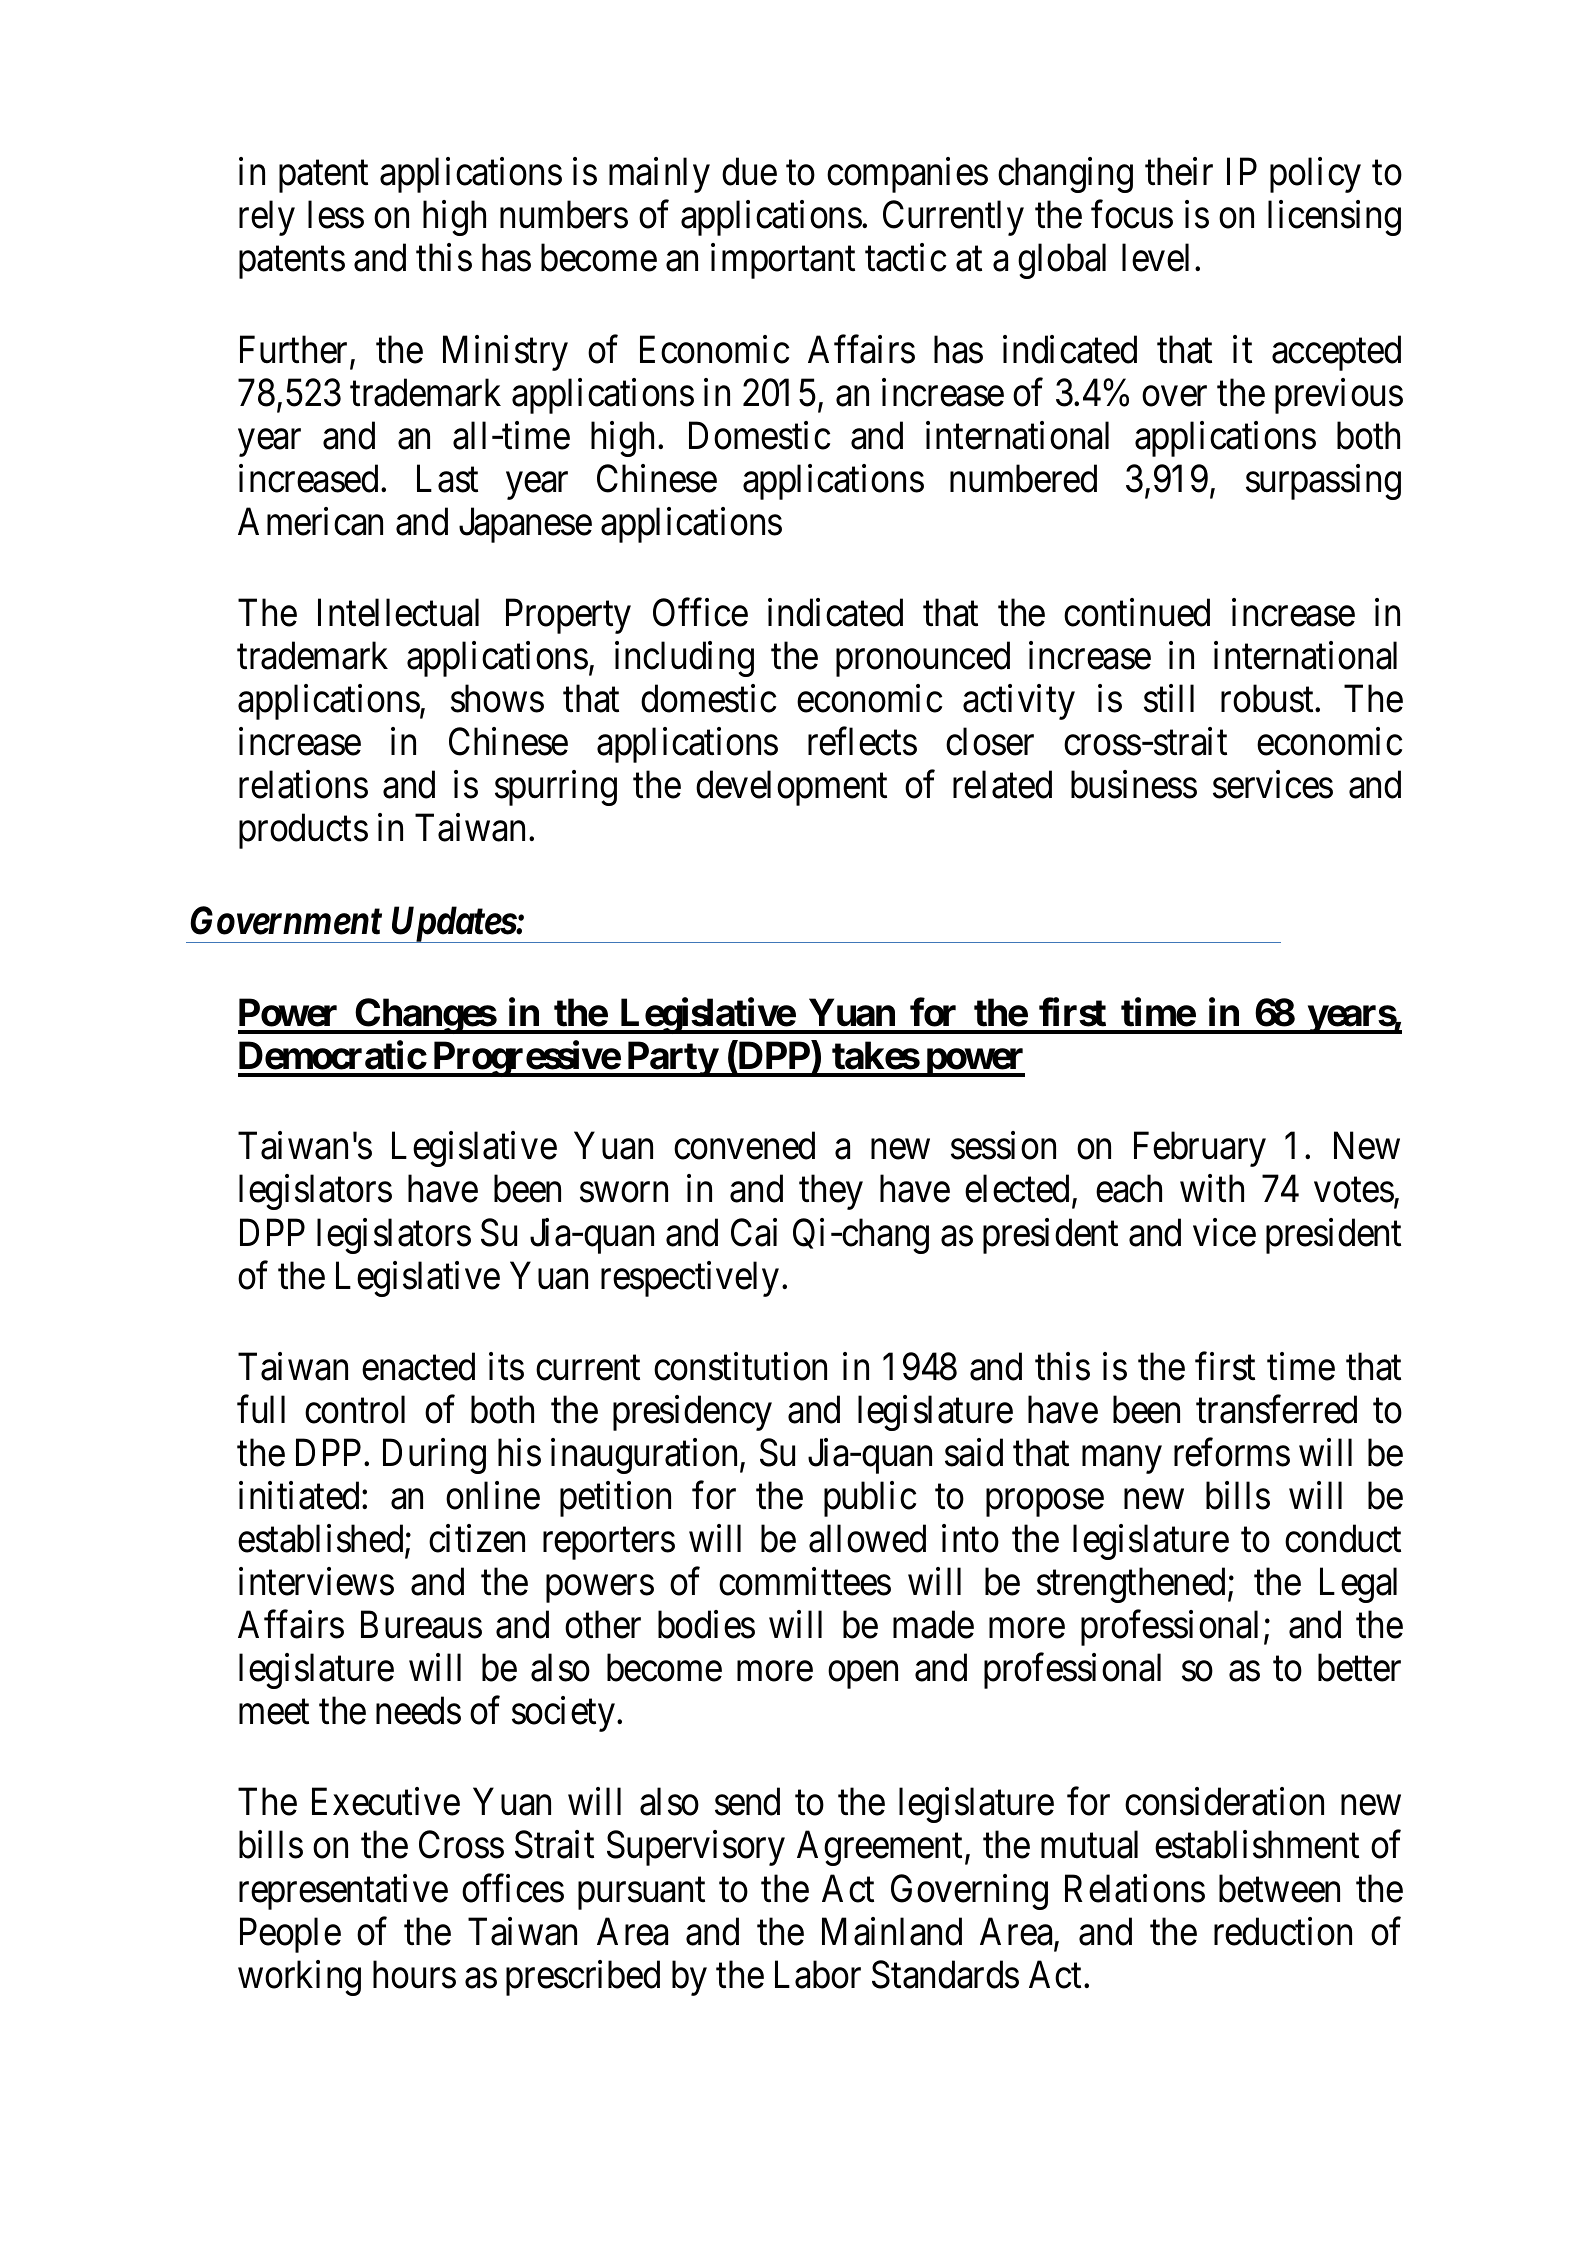 This document has width=1591, height=2252. I want to click on Labor, so click(818, 1974).
